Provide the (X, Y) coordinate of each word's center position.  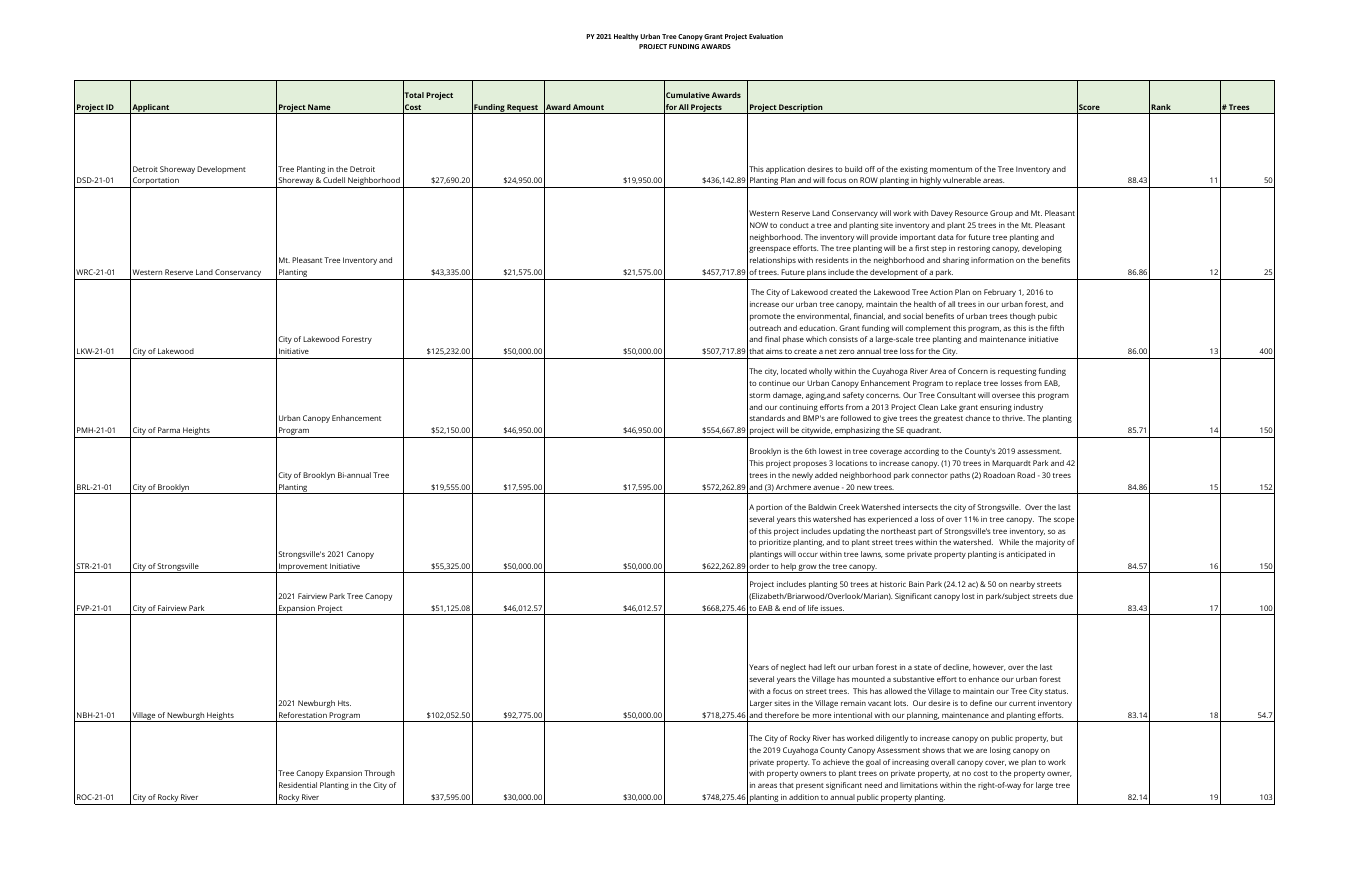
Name (319, 107)
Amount (588, 107)
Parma (169, 430)
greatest (948, 419)
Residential (298, 785)
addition (804, 797)
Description (801, 109)
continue (774, 383)
